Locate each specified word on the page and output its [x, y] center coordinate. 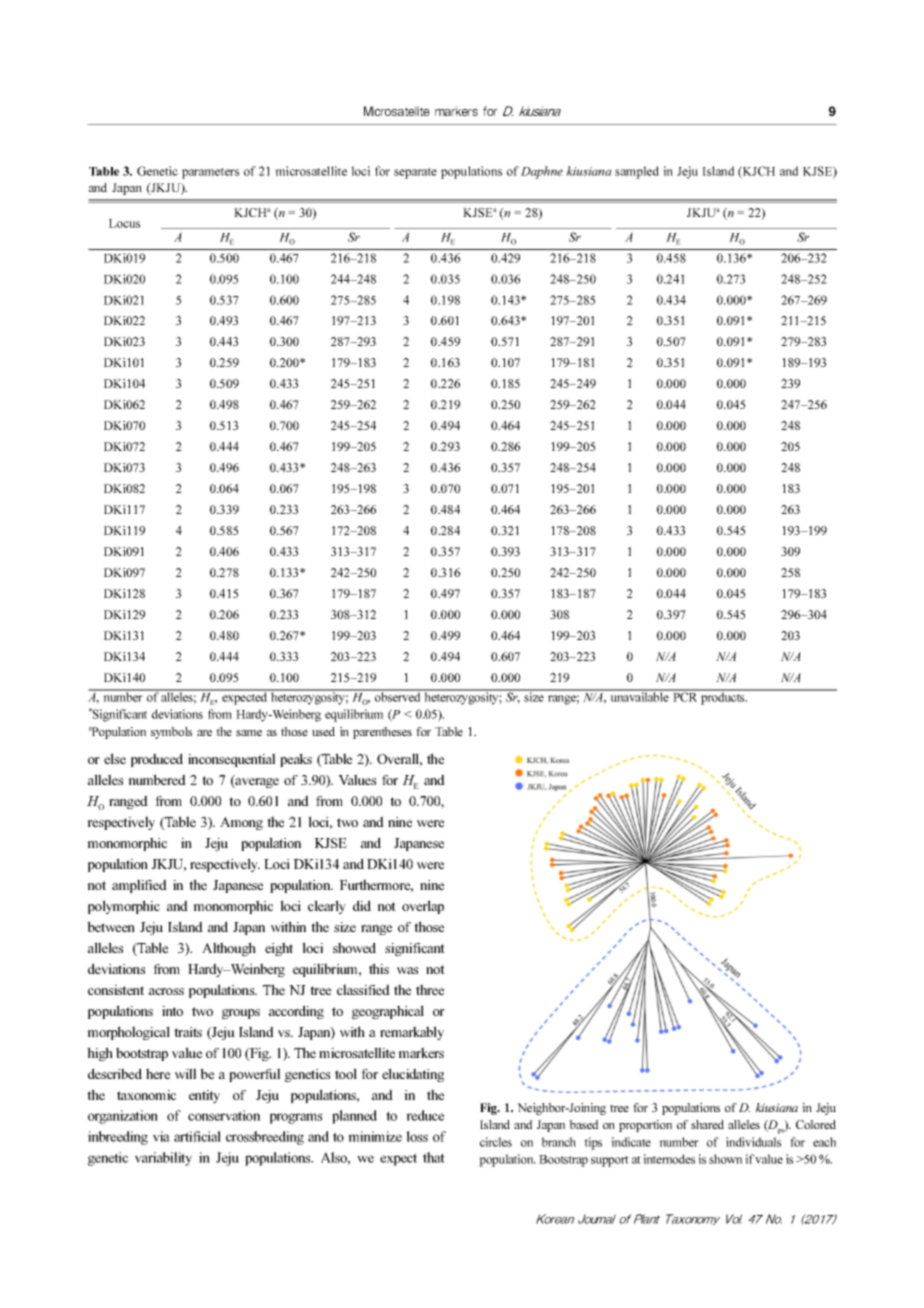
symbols [171, 733]
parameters [210, 173]
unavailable [639, 696]
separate [415, 173]
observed [398, 696]
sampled [637, 172]
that [434, 1157]
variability [163, 1159]
